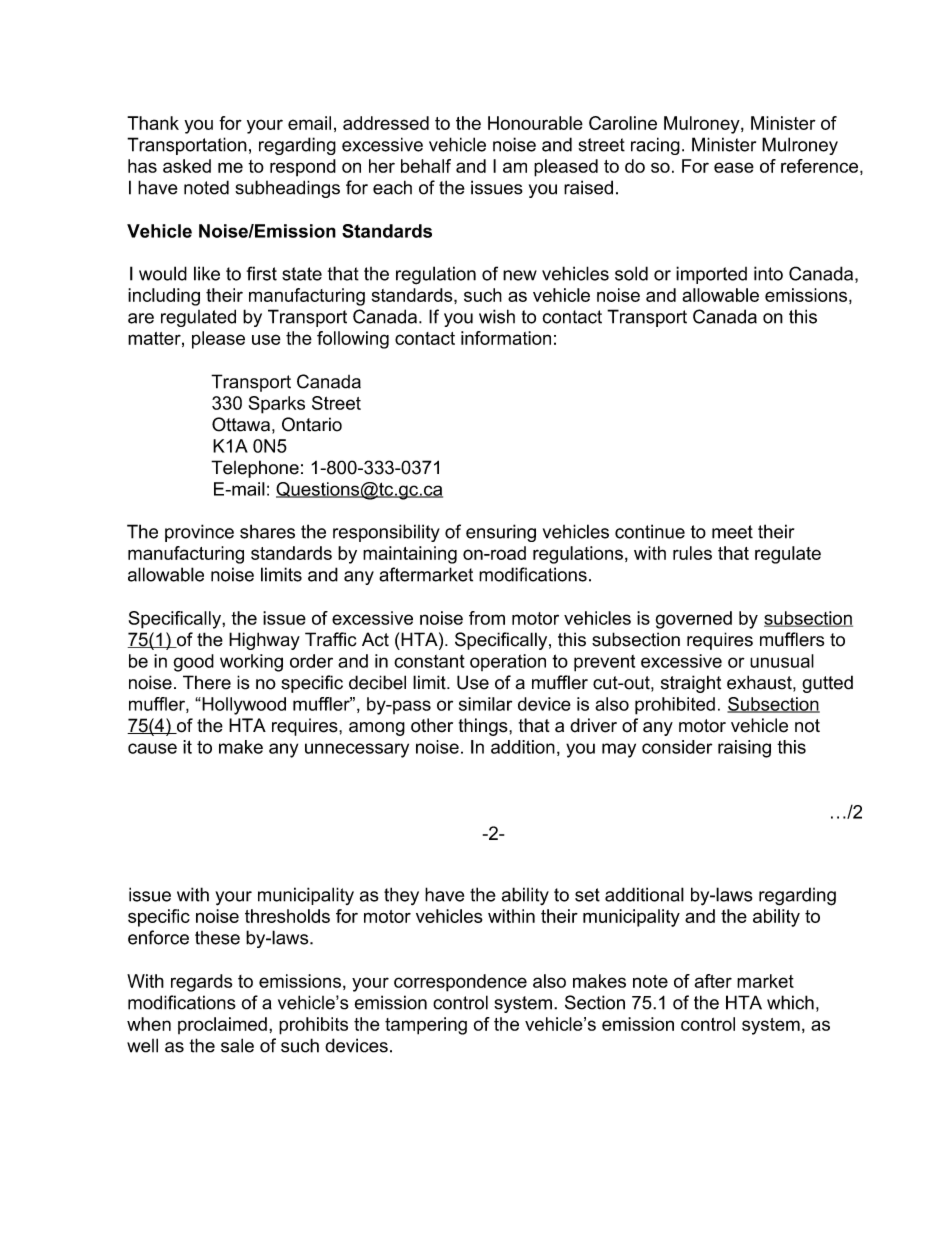  I want to click on behalf, so click(426, 166).
